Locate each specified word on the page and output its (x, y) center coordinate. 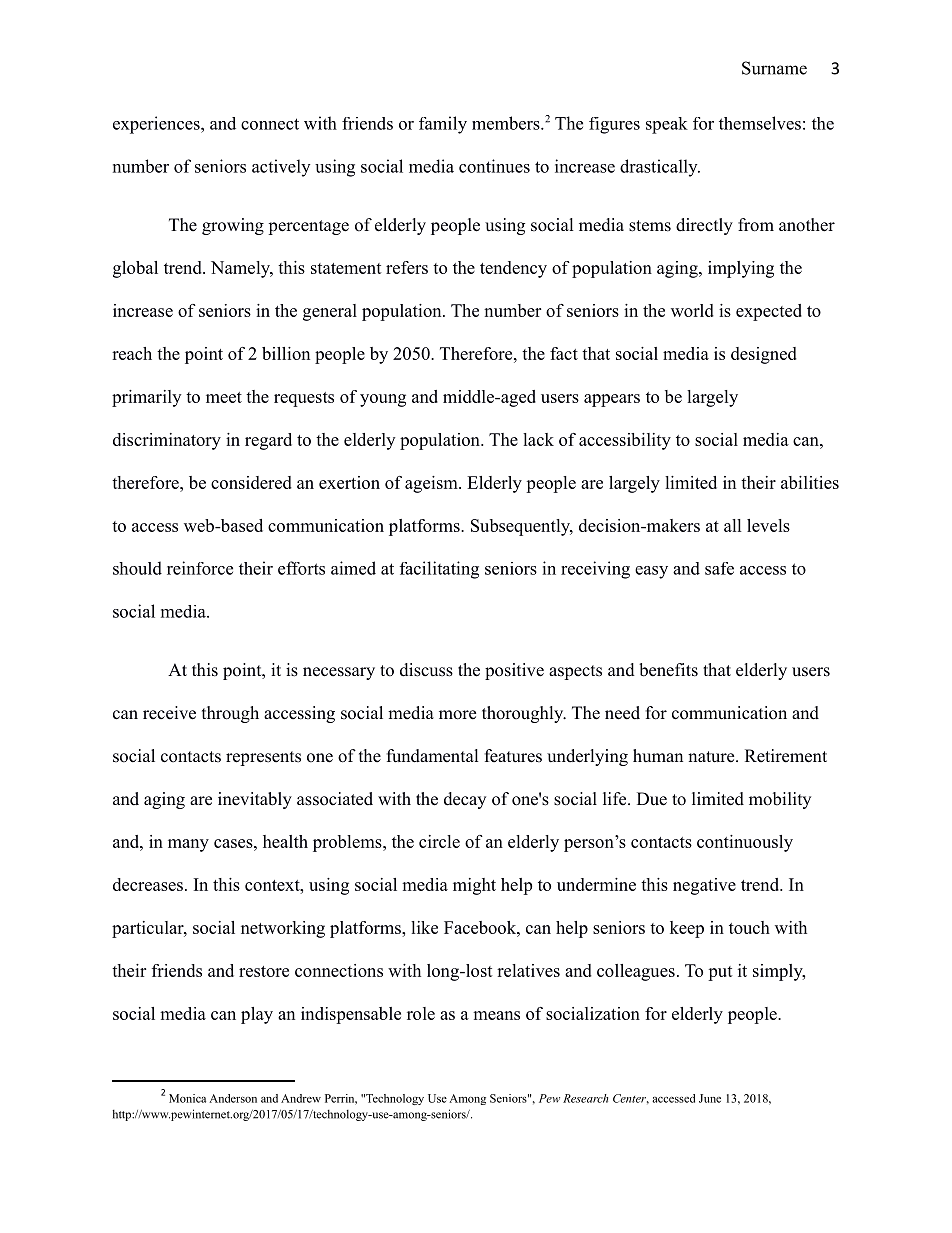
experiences (157, 125)
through (230, 714)
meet (224, 397)
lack (538, 439)
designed (764, 355)
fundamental (433, 756)
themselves (760, 123)
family (443, 125)
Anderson (233, 1098)
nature (712, 757)
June (710, 1098)
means (496, 1015)
